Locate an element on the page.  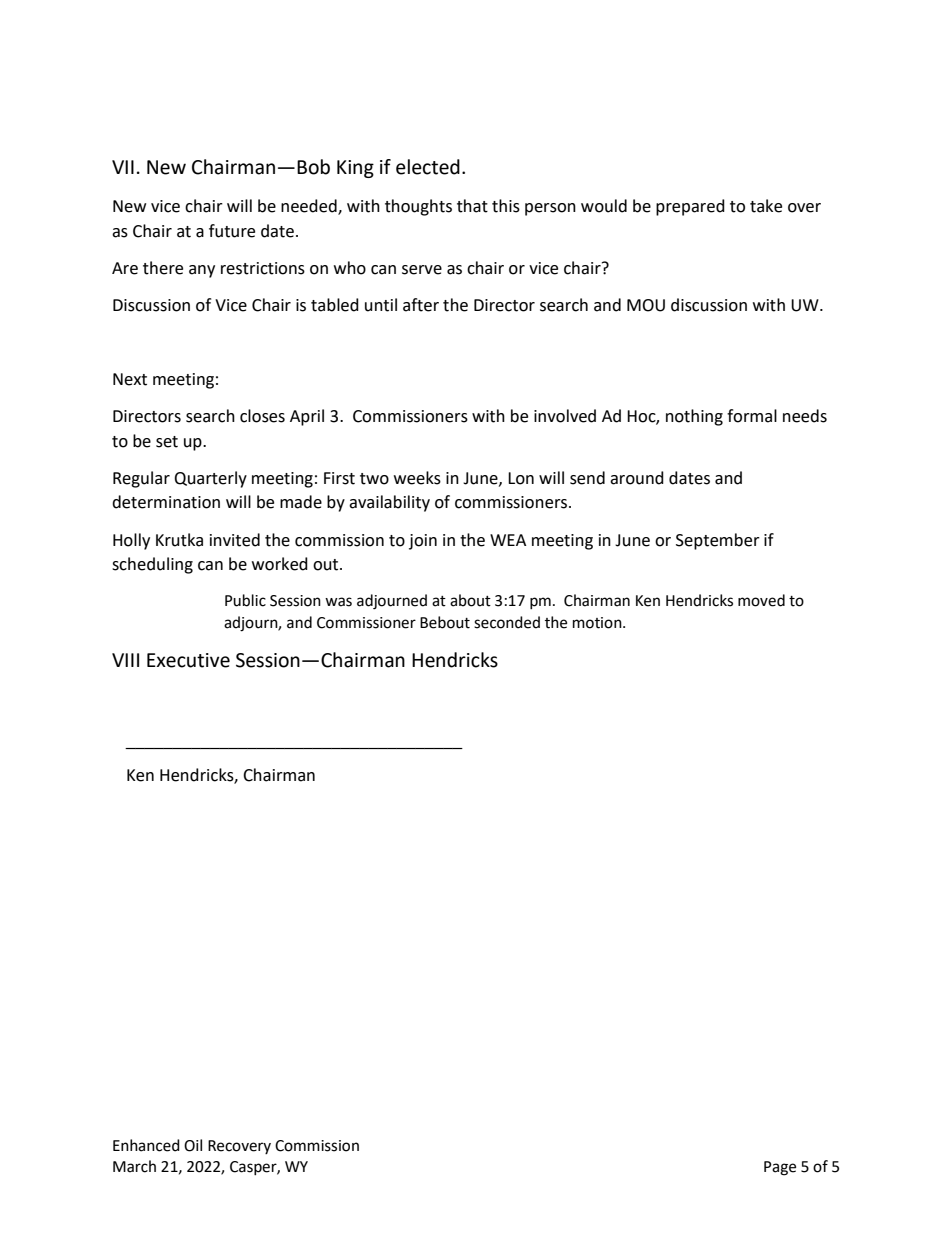
motion is located at coordinates (598, 623).
